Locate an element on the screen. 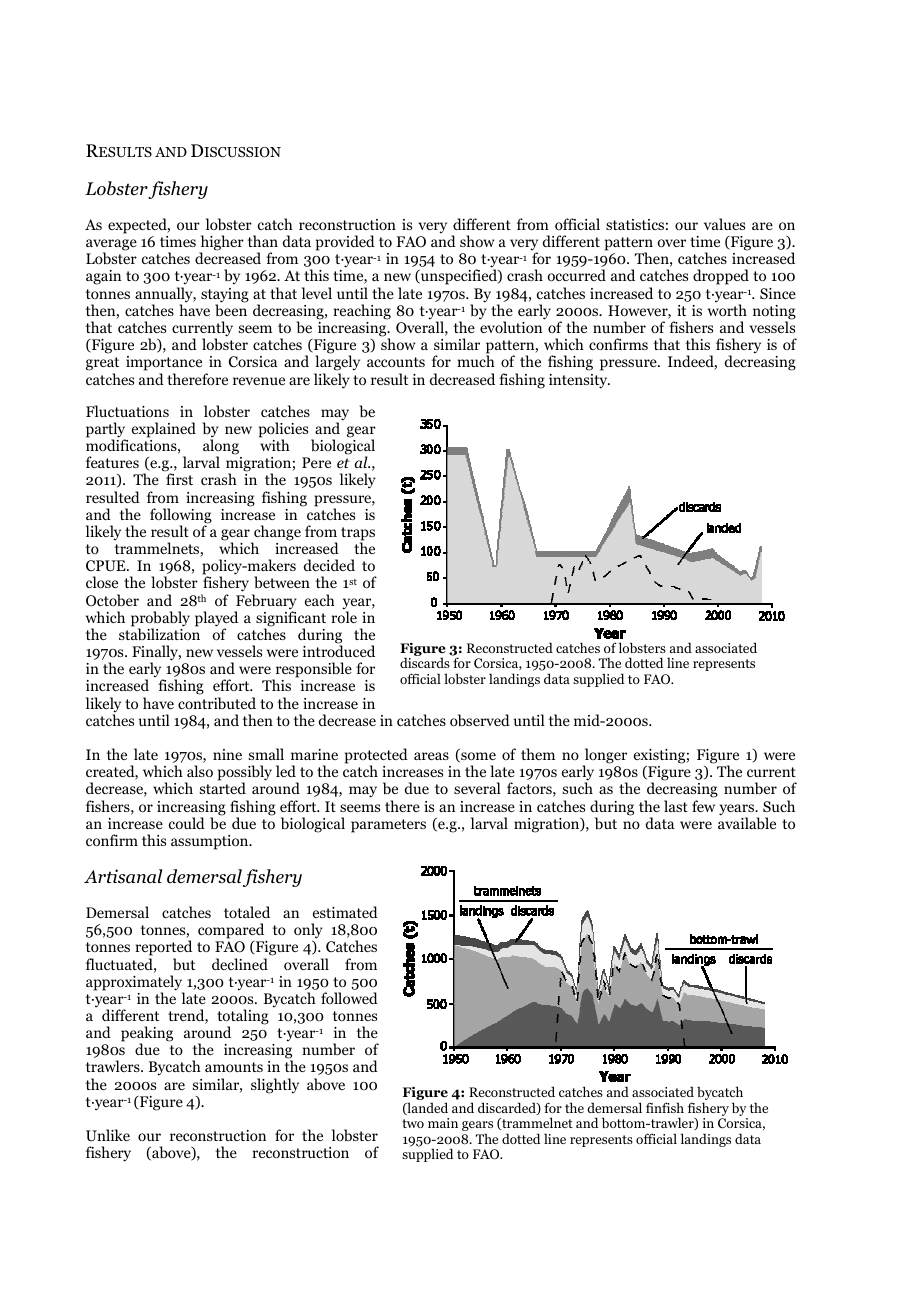 This screenshot has height=1308, width=924. few is located at coordinates (703, 806).
